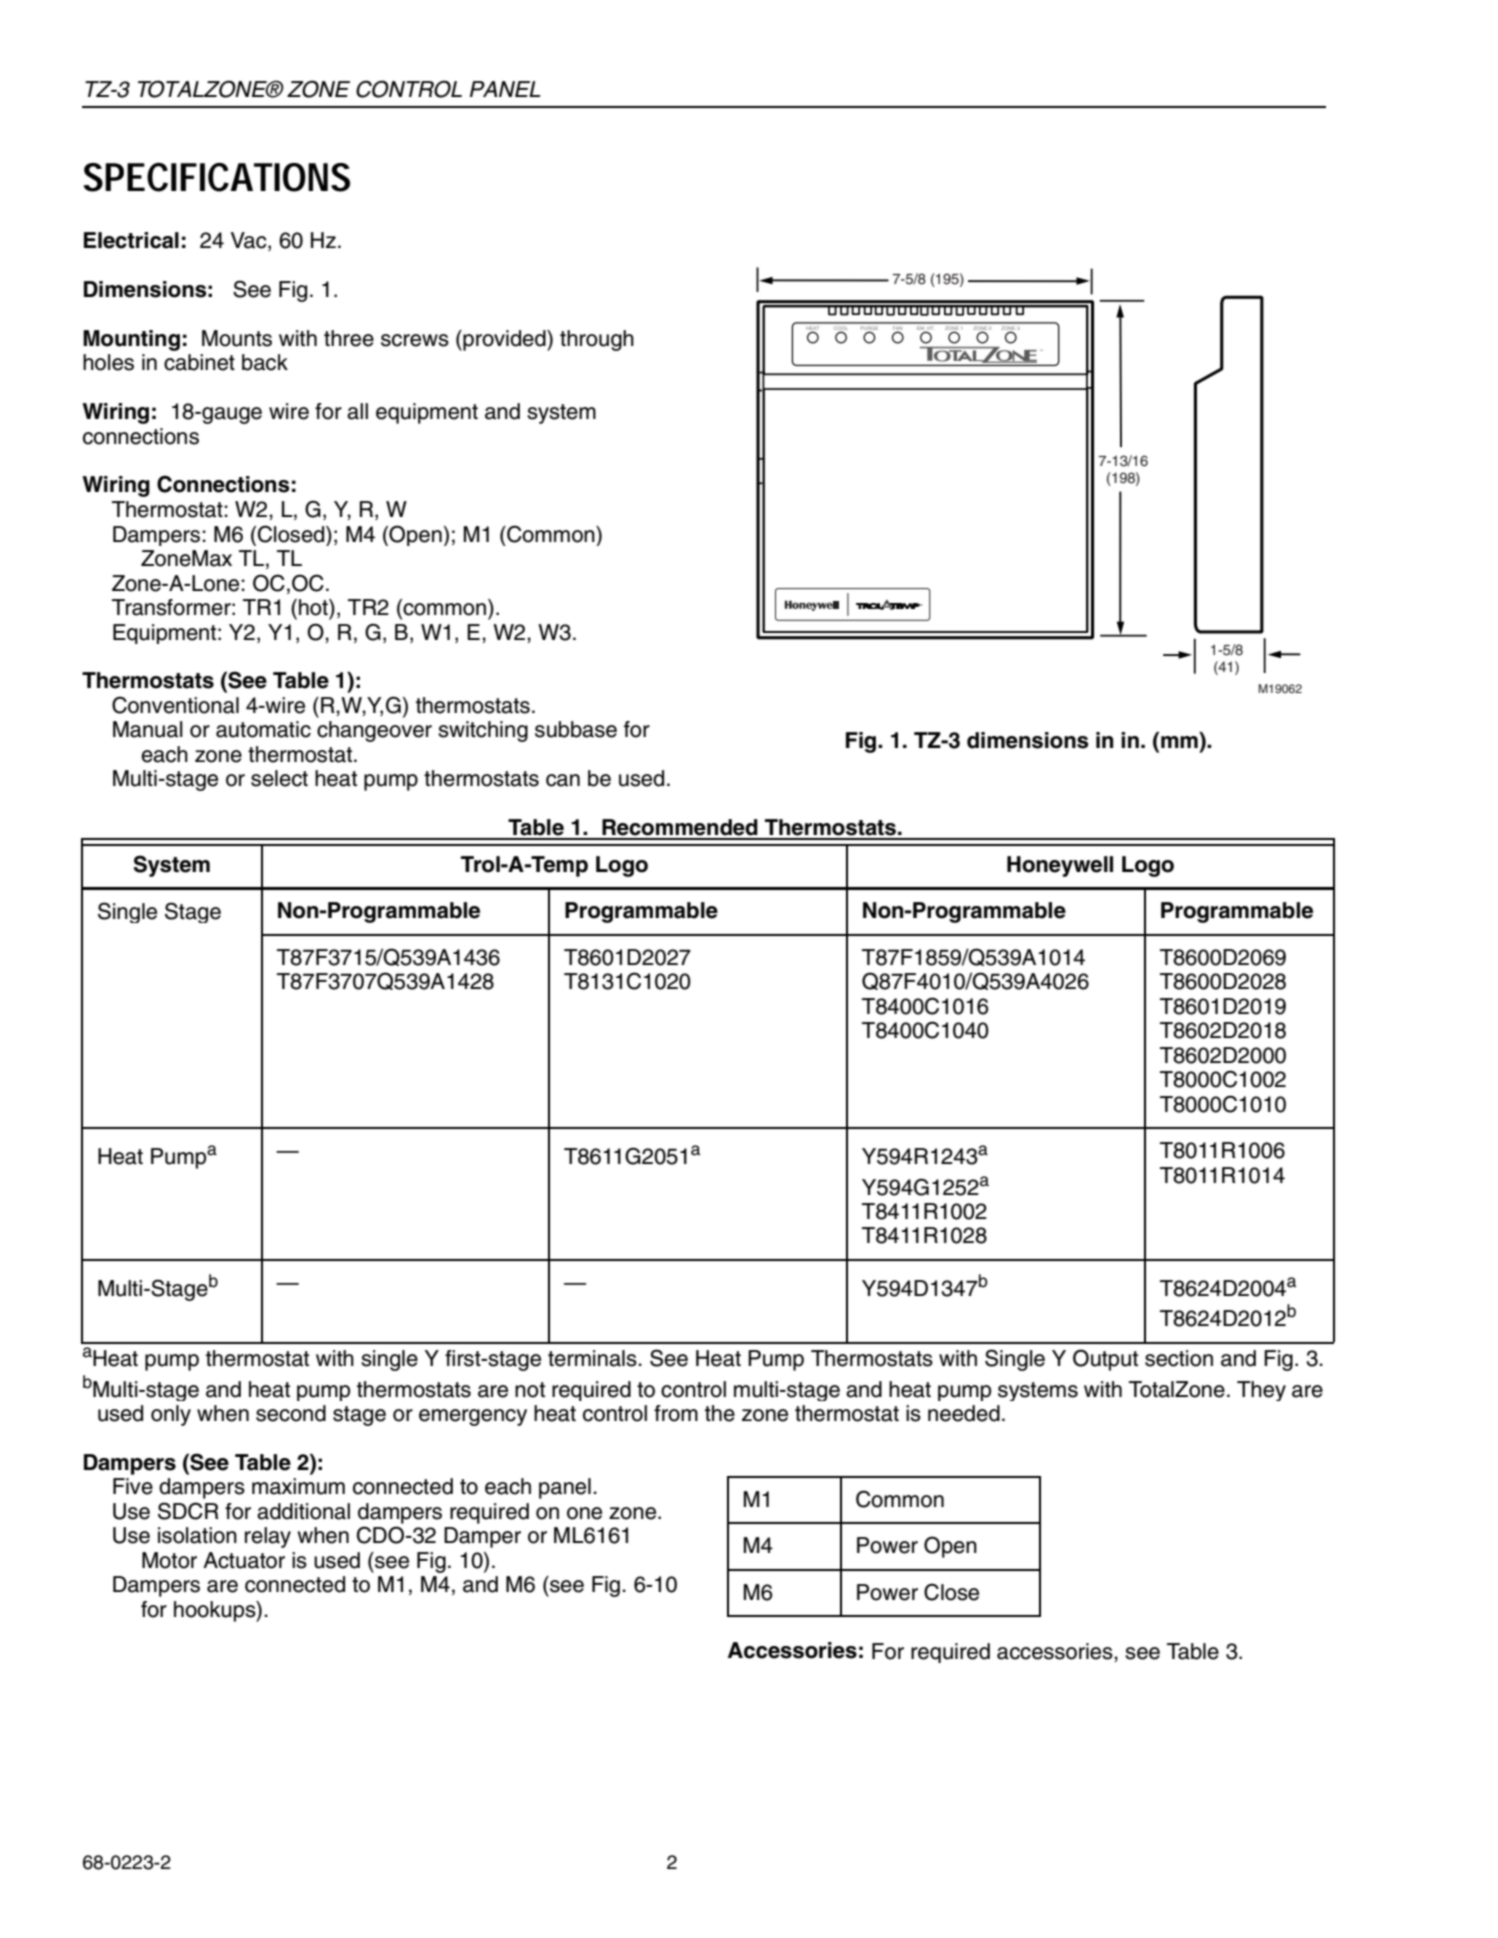 The image size is (1498, 1938). I want to click on provided, so click(504, 340).
